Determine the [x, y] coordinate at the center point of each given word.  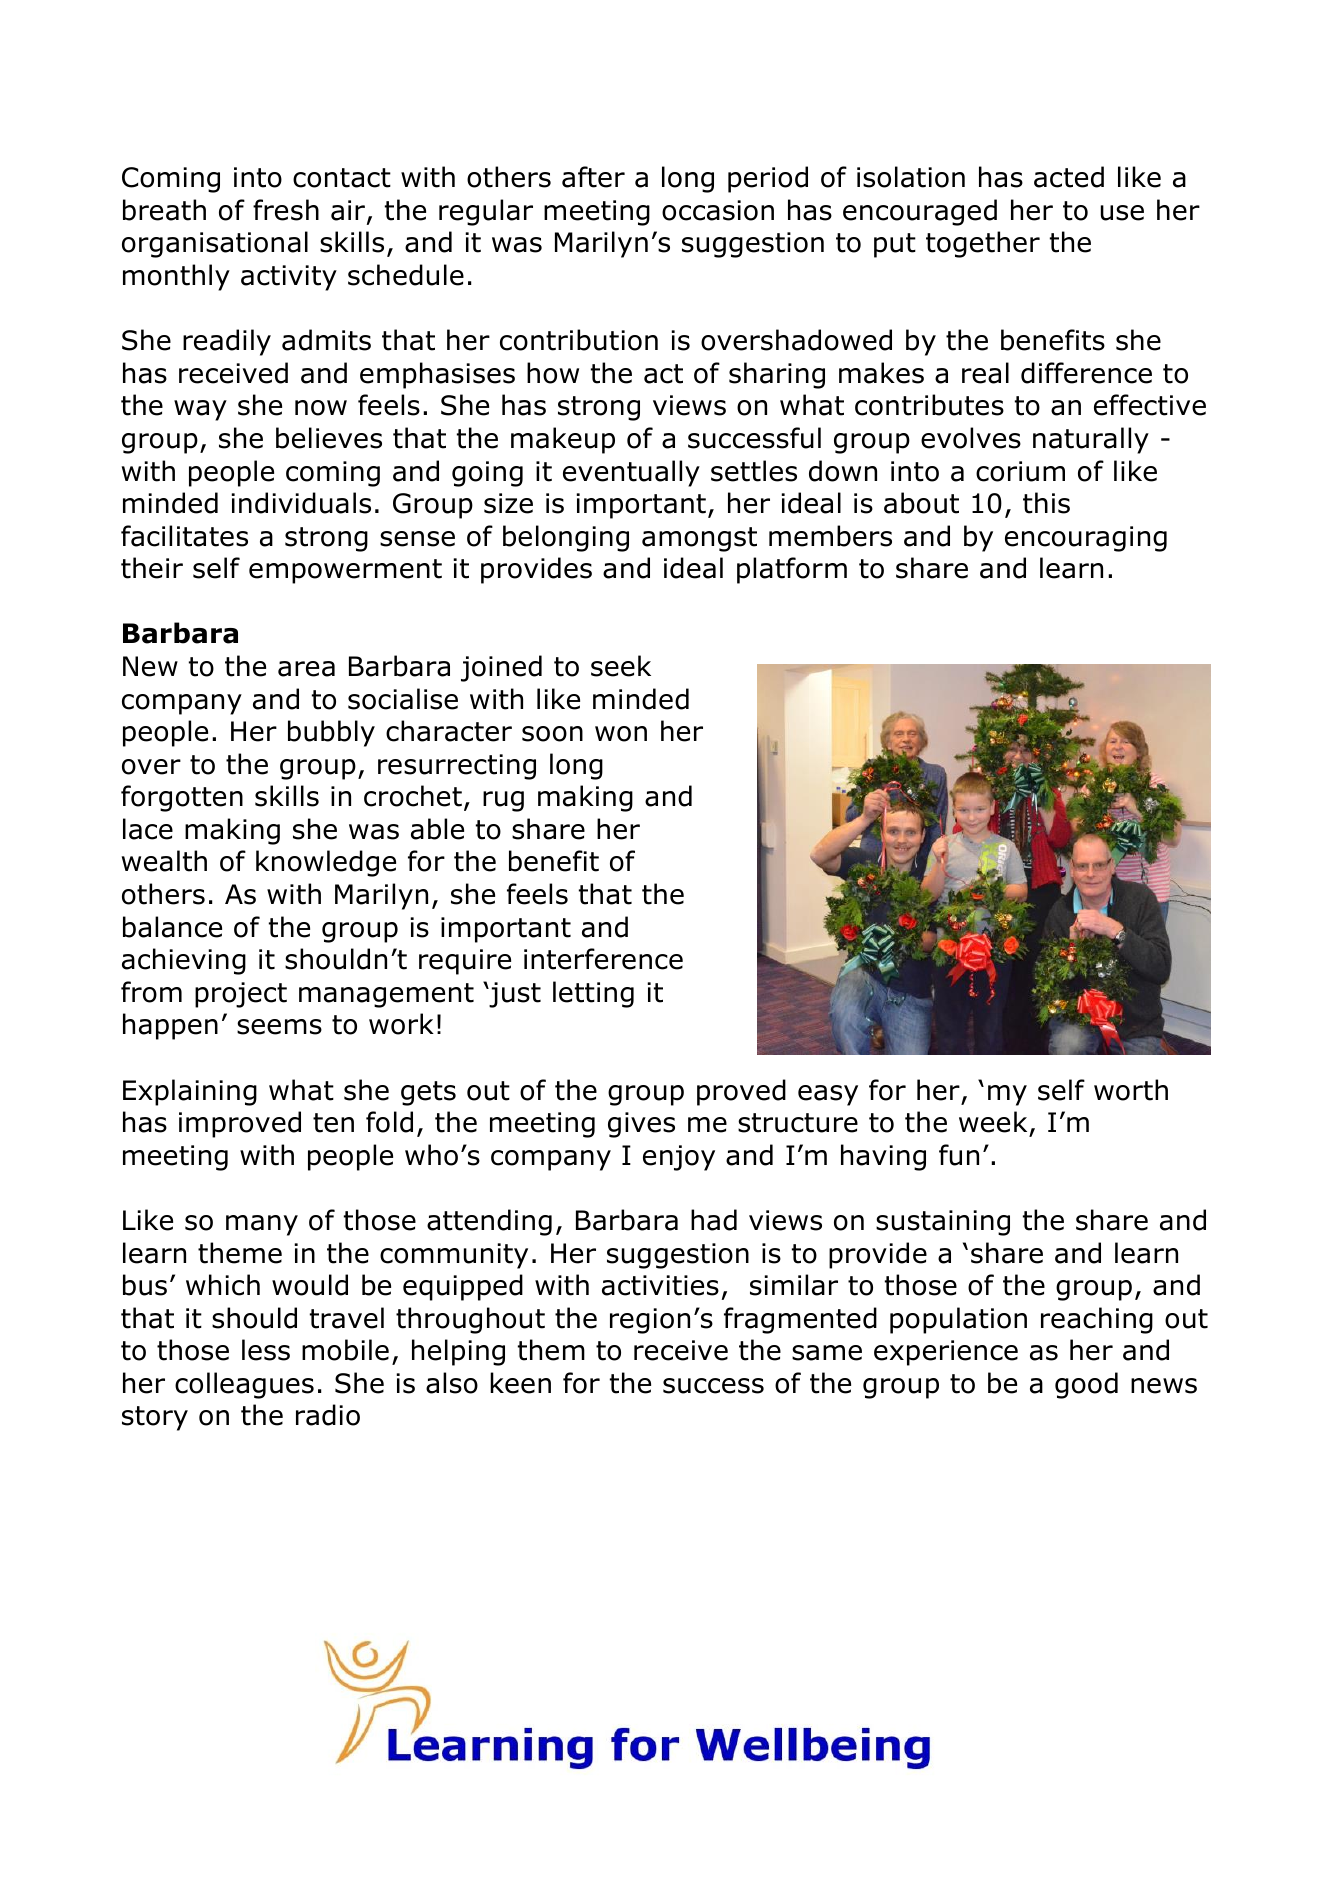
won [621, 734]
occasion [718, 210]
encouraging [1086, 539]
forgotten [182, 798]
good [1086, 1385]
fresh [286, 210]
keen [520, 1383]
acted [1069, 177]
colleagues [244, 1385]
